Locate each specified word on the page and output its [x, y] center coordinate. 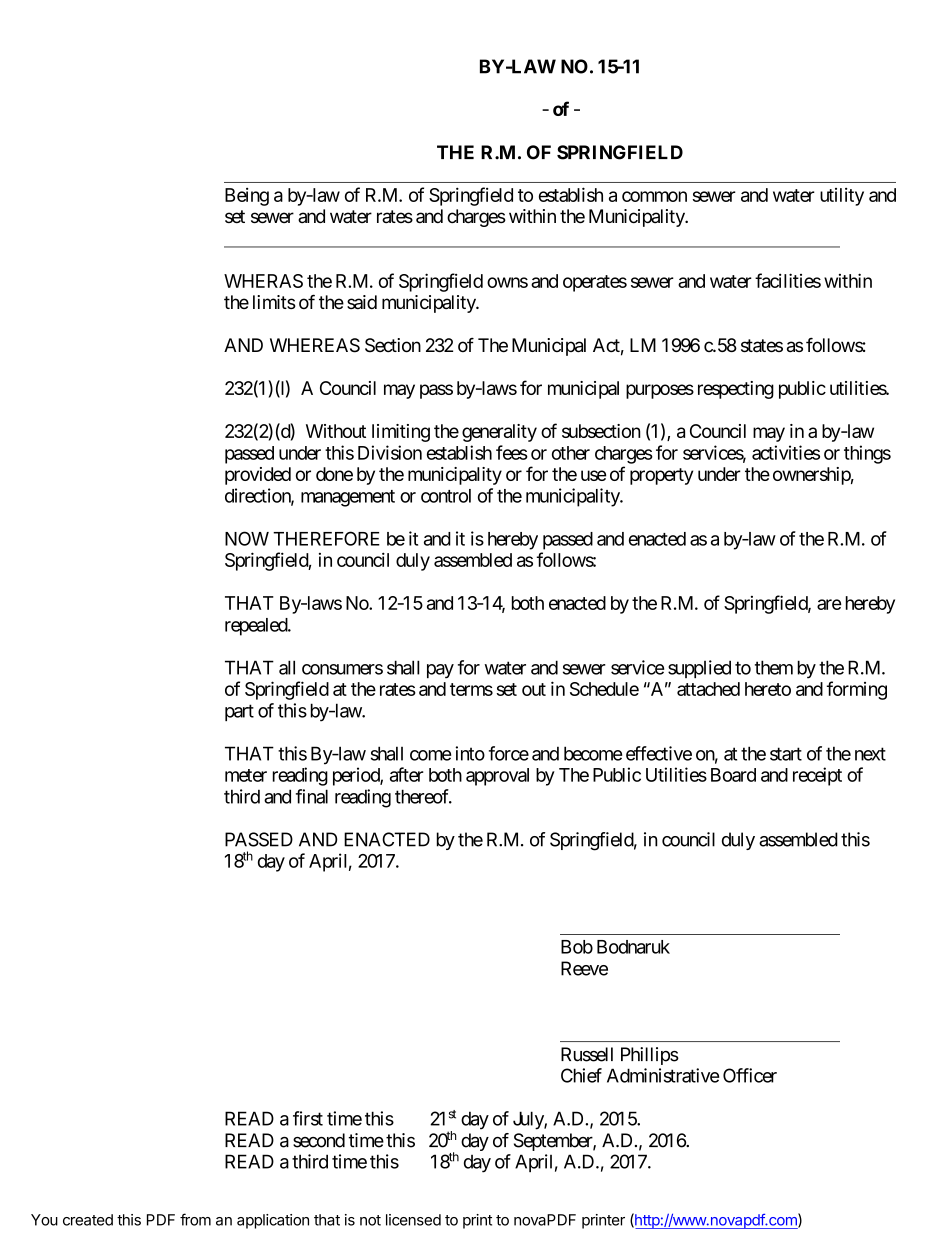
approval [497, 777]
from [195, 1219]
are [829, 604]
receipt [817, 776]
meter [246, 775]
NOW [247, 538]
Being [247, 197]
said [362, 302]
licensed [413, 1220]
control [446, 496]
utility [842, 197]
